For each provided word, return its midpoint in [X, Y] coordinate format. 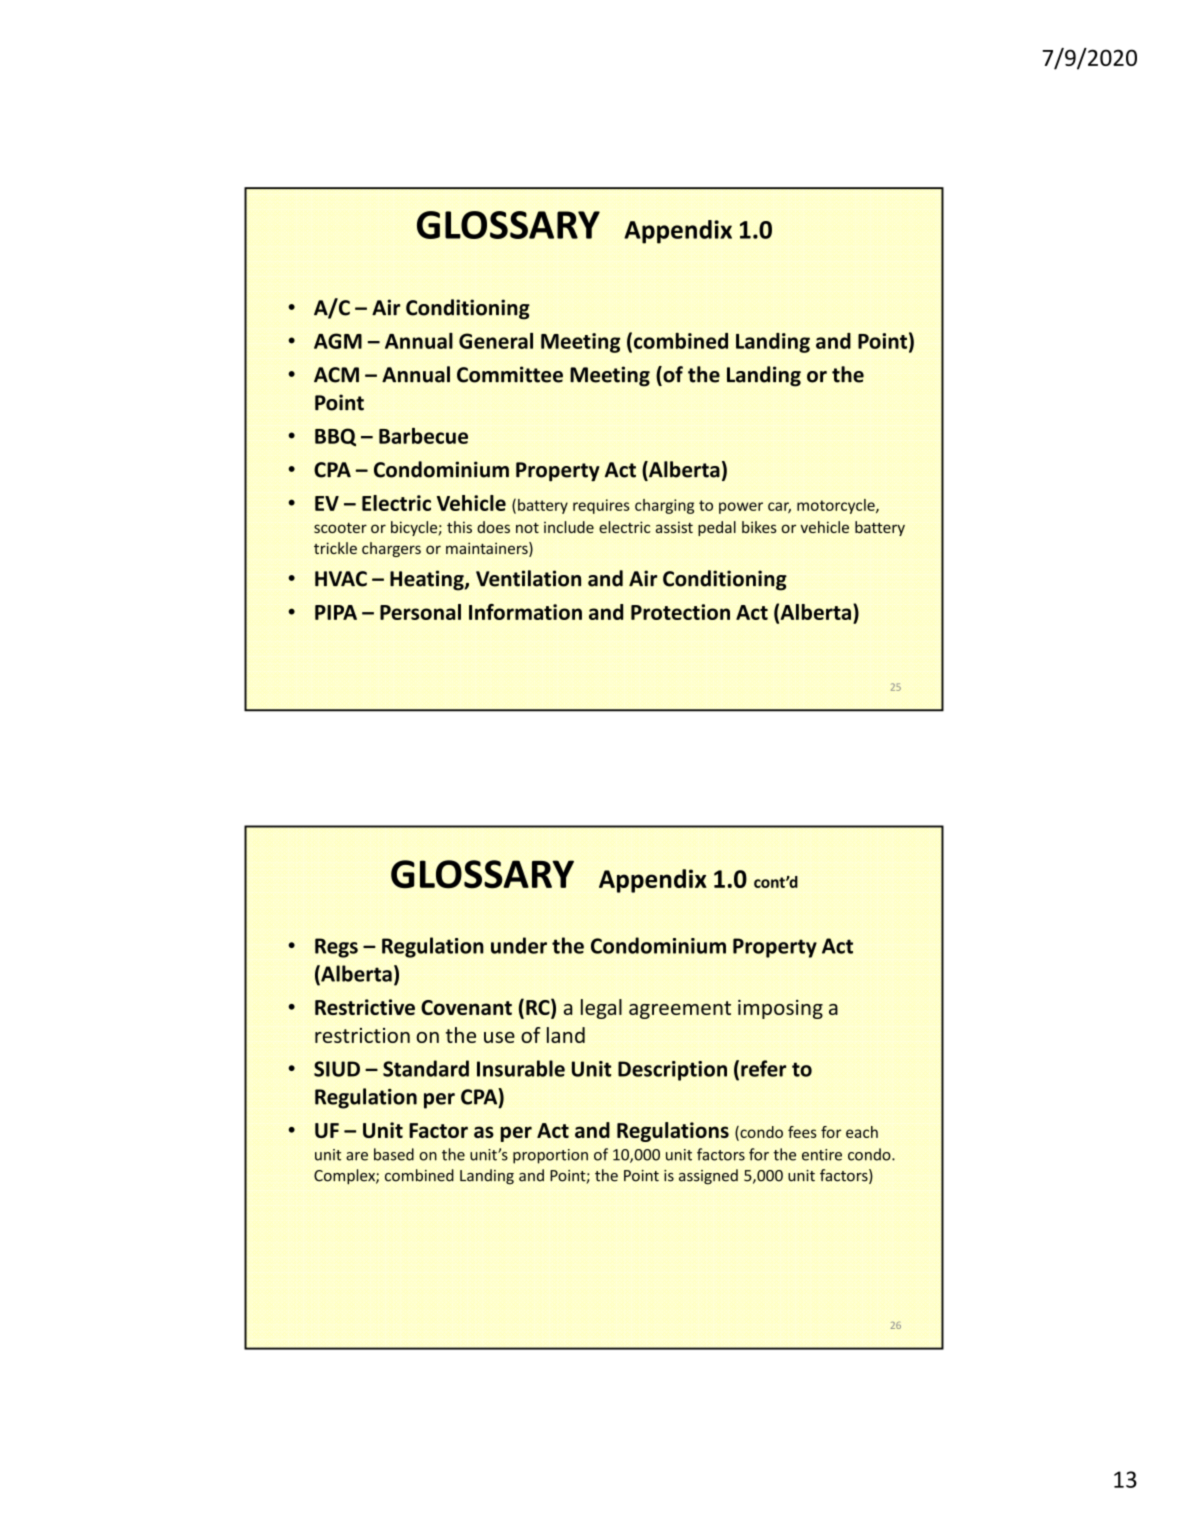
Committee [510, 374]
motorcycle [837, 506]
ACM [336, 375]
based [394, 1154]
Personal [420, 612]
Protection [680, 612]
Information [525, 612]
